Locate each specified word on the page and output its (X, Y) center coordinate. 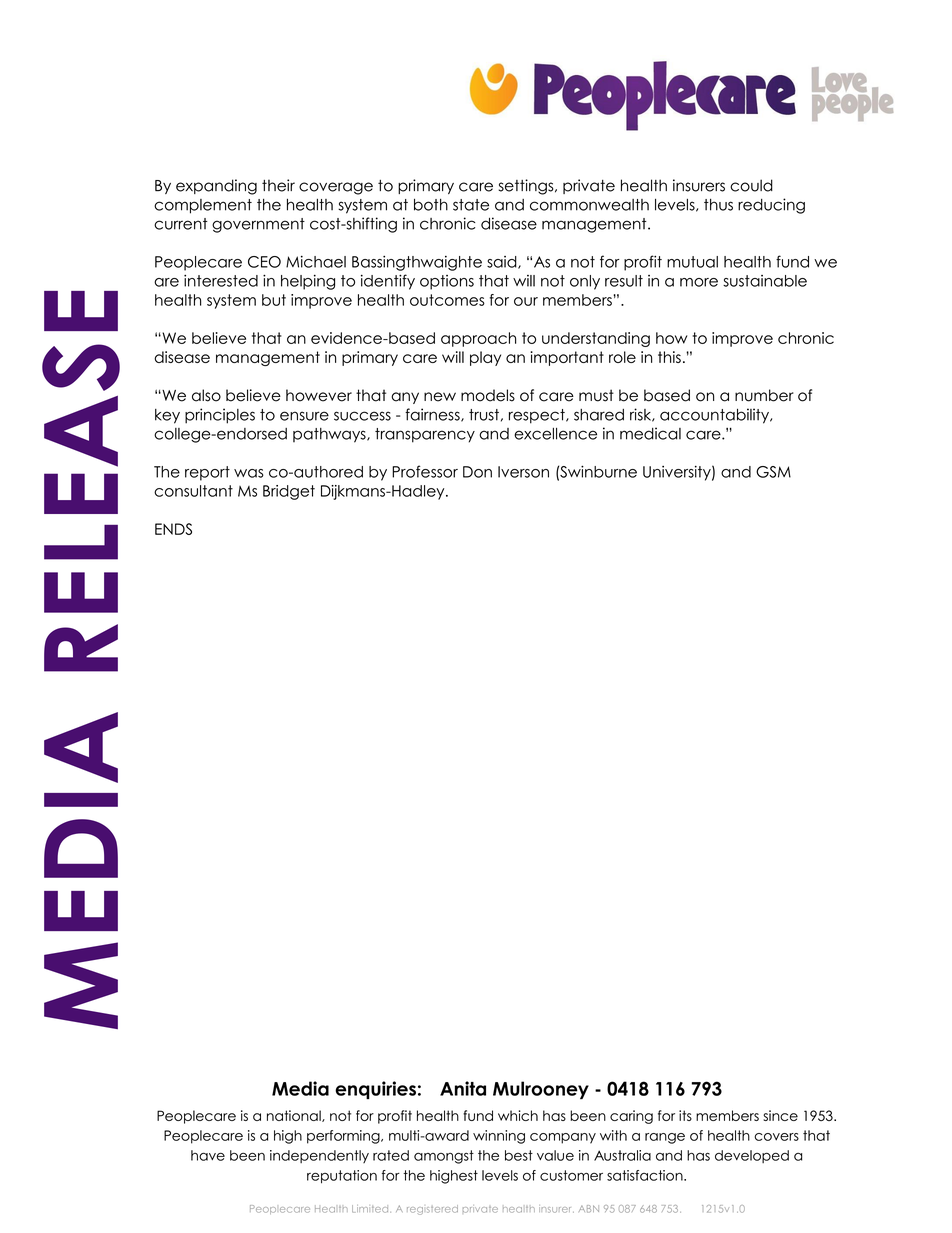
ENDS (173, 529)
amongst (444, 1157)
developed (752, 1156)
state (471, 205)
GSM (773, 472)
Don (477, 472)
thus (718, 205)
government (258, 225)
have (208, 1155)
